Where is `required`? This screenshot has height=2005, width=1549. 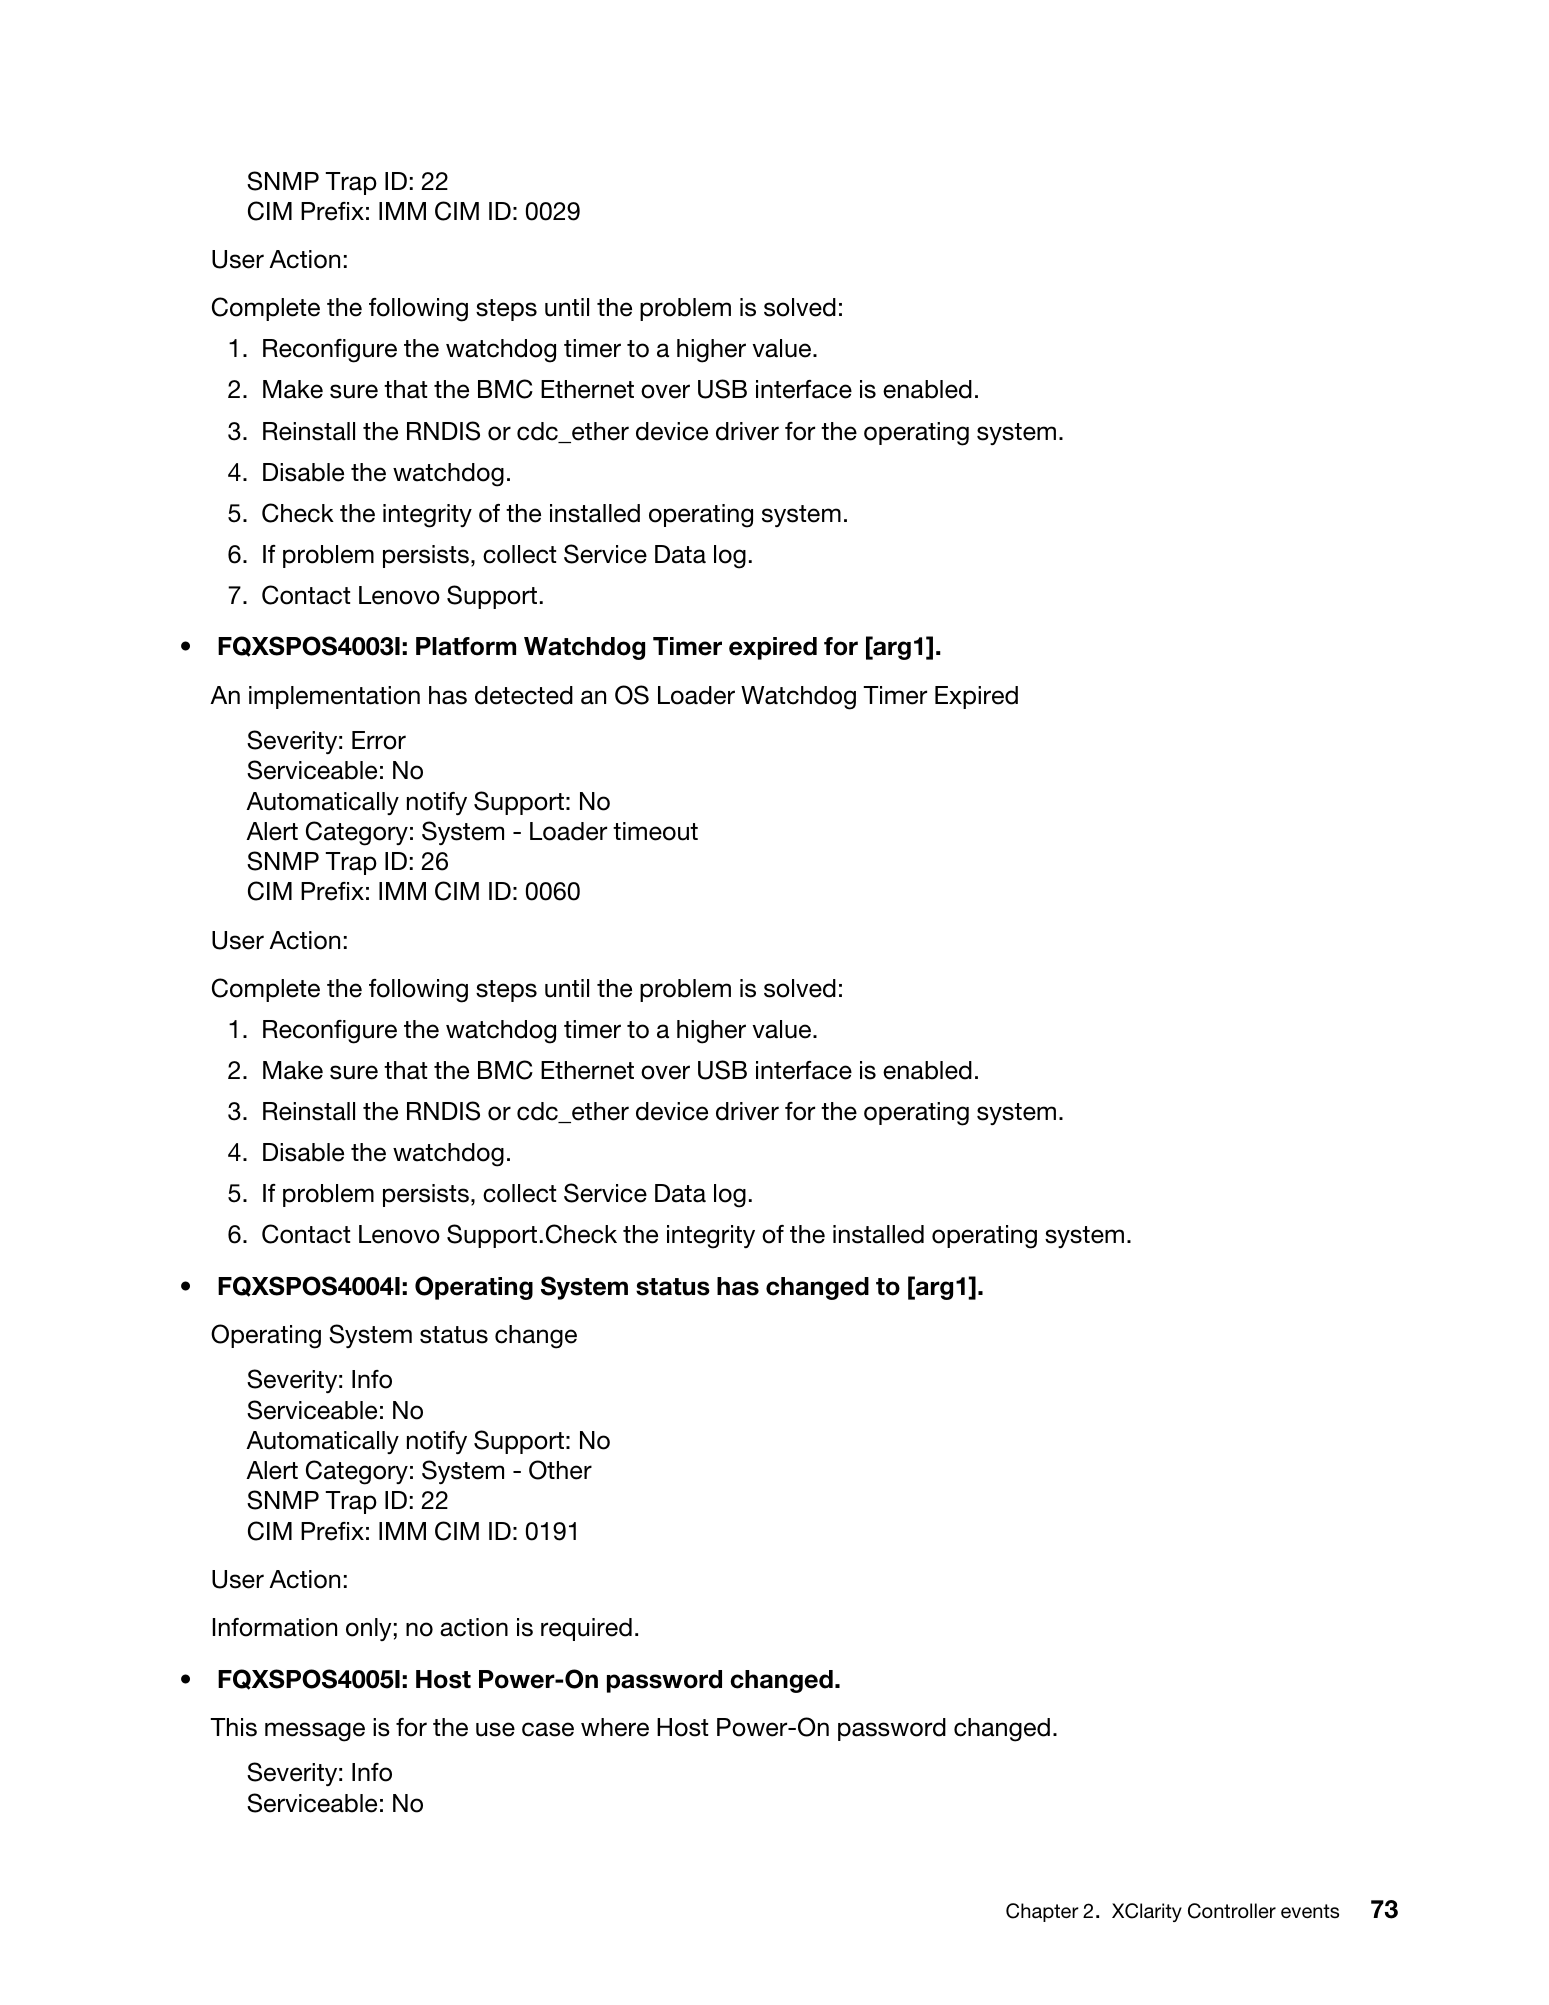
required is located at coordinates (586, 1629).
